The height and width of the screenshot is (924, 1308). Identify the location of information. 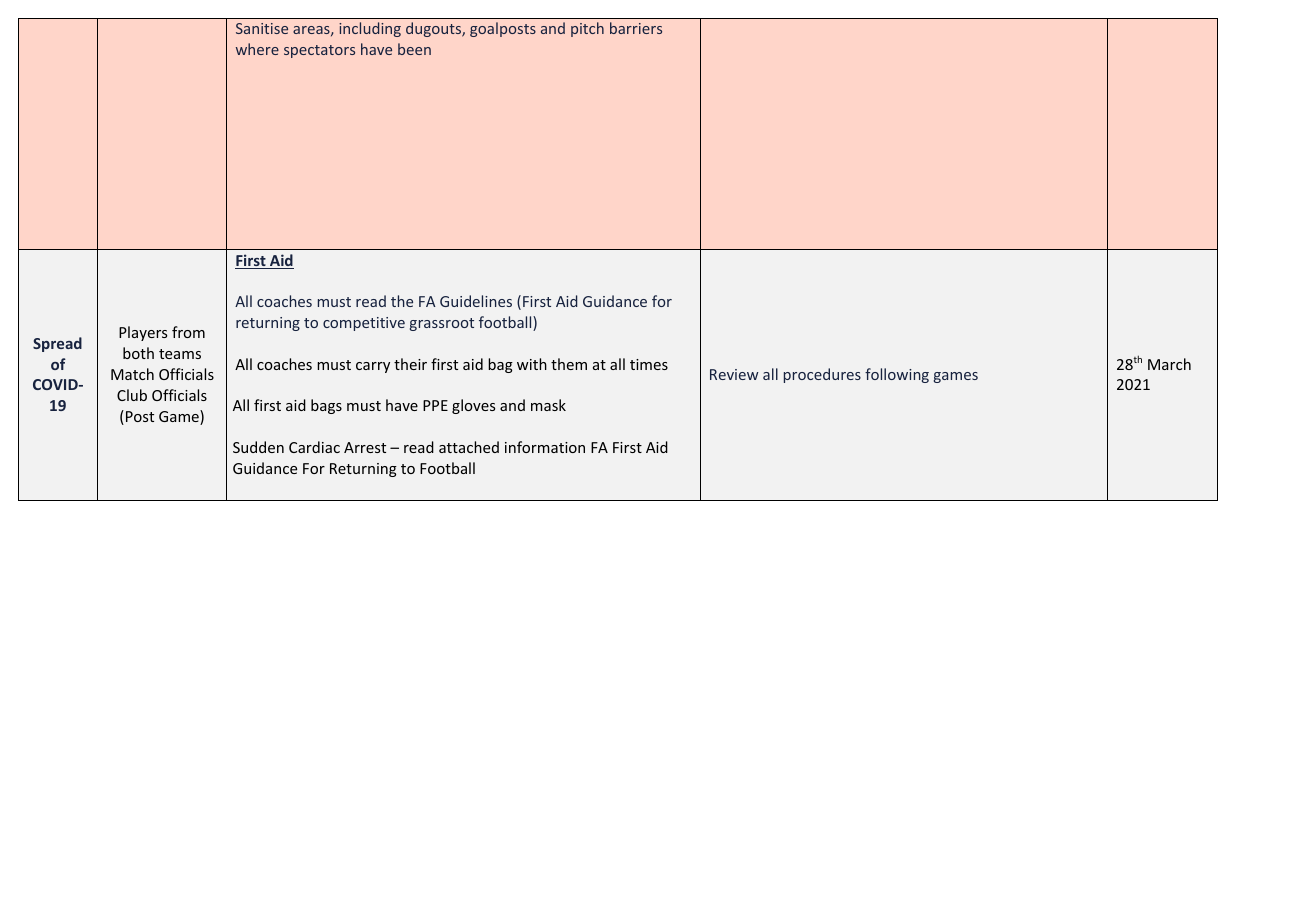
(545, 447).
